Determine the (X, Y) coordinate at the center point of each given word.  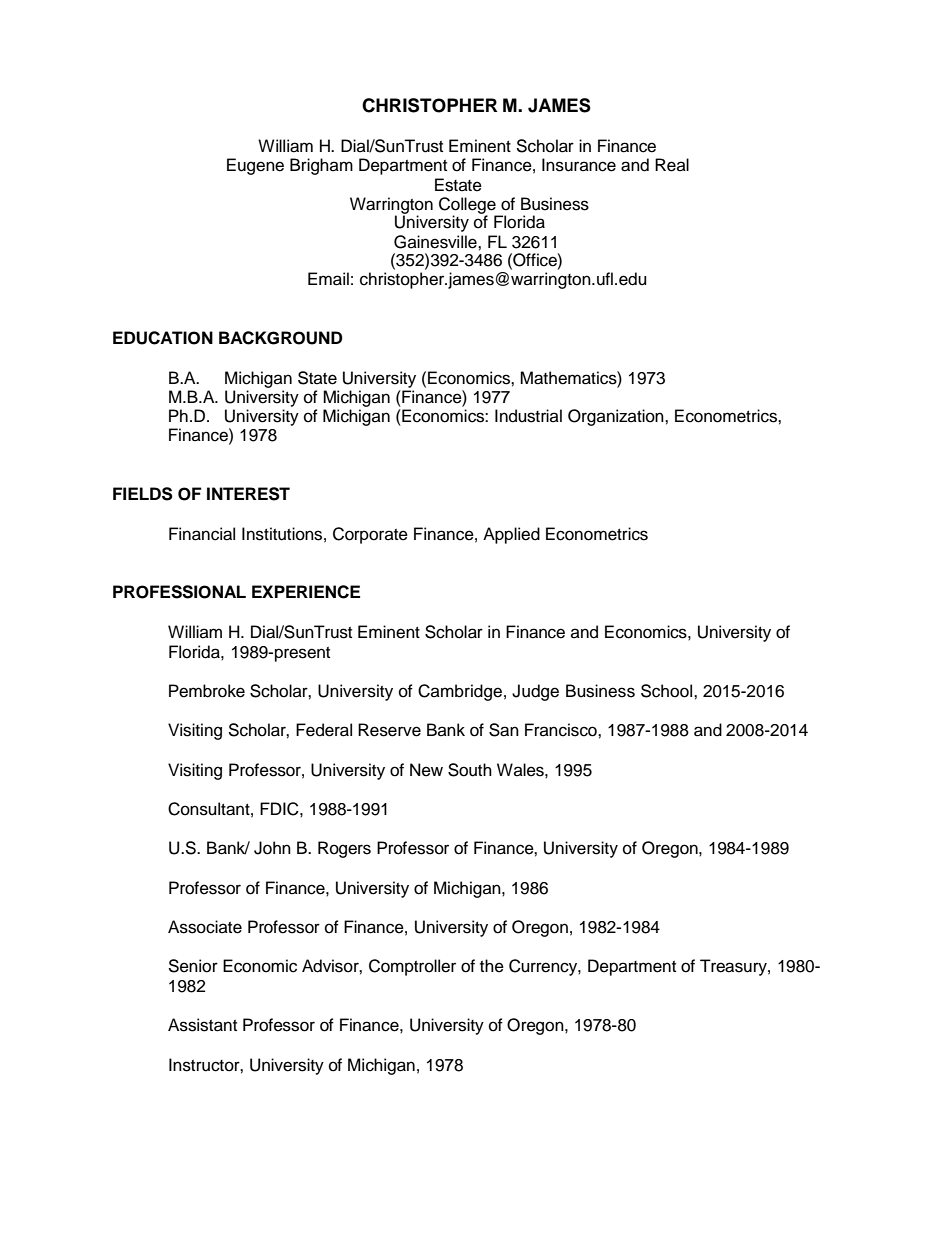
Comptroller (412, 967)
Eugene (255, 166)
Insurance (579, 165)
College (468, 206)
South (470, 770)
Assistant (202, 1025)
